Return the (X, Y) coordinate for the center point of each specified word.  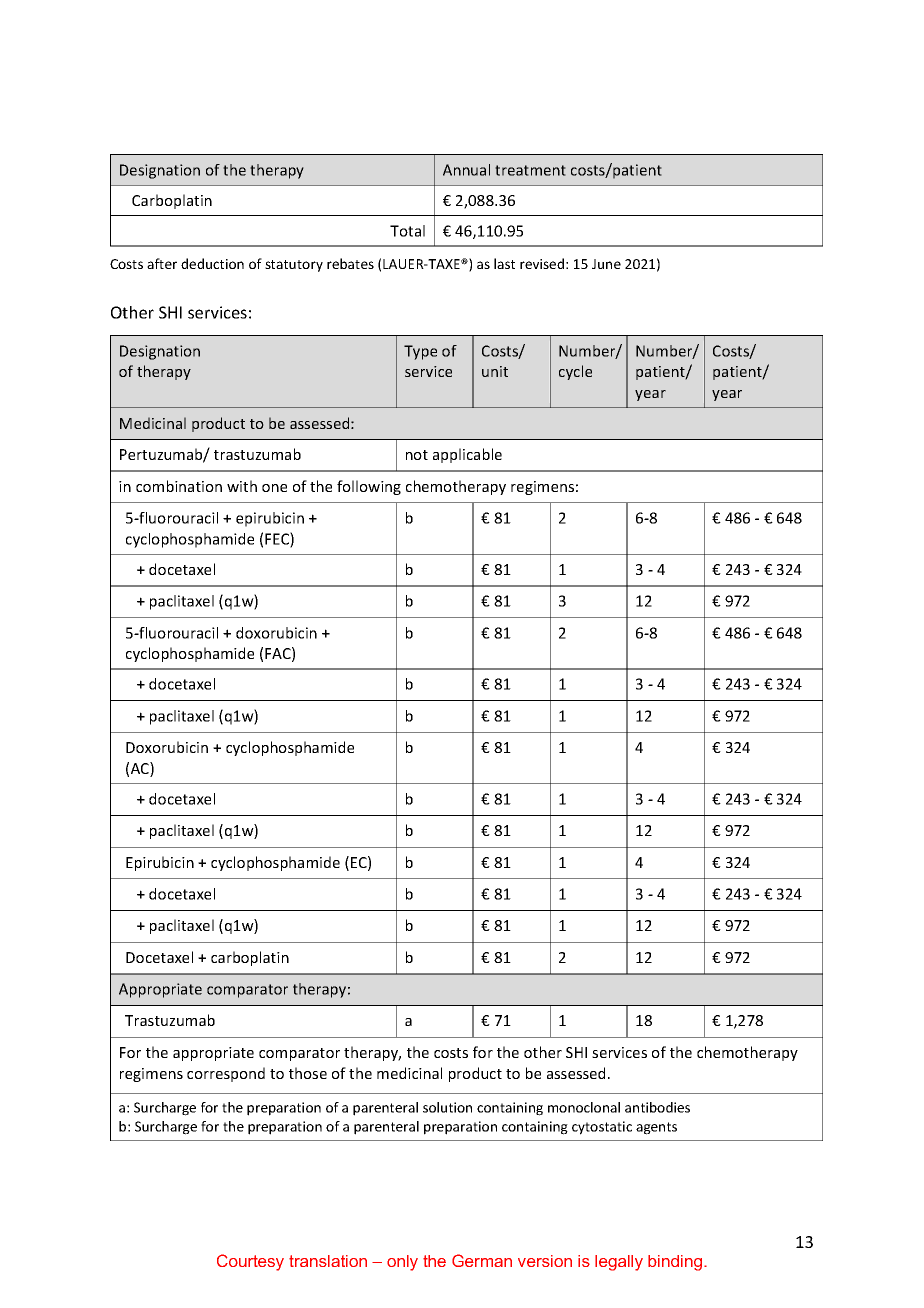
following (369, 487)
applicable (467, 455)
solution (447, 1107)
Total (407, 231)
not (417, 455)
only (402, 1263)
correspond (226, 1074)
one (274, 488)
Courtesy (250, 1262)
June (606, 264)
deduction (212, 263)
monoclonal (584, 1107)
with (242, 486)
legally (619, 1263)
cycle (575, 372)
